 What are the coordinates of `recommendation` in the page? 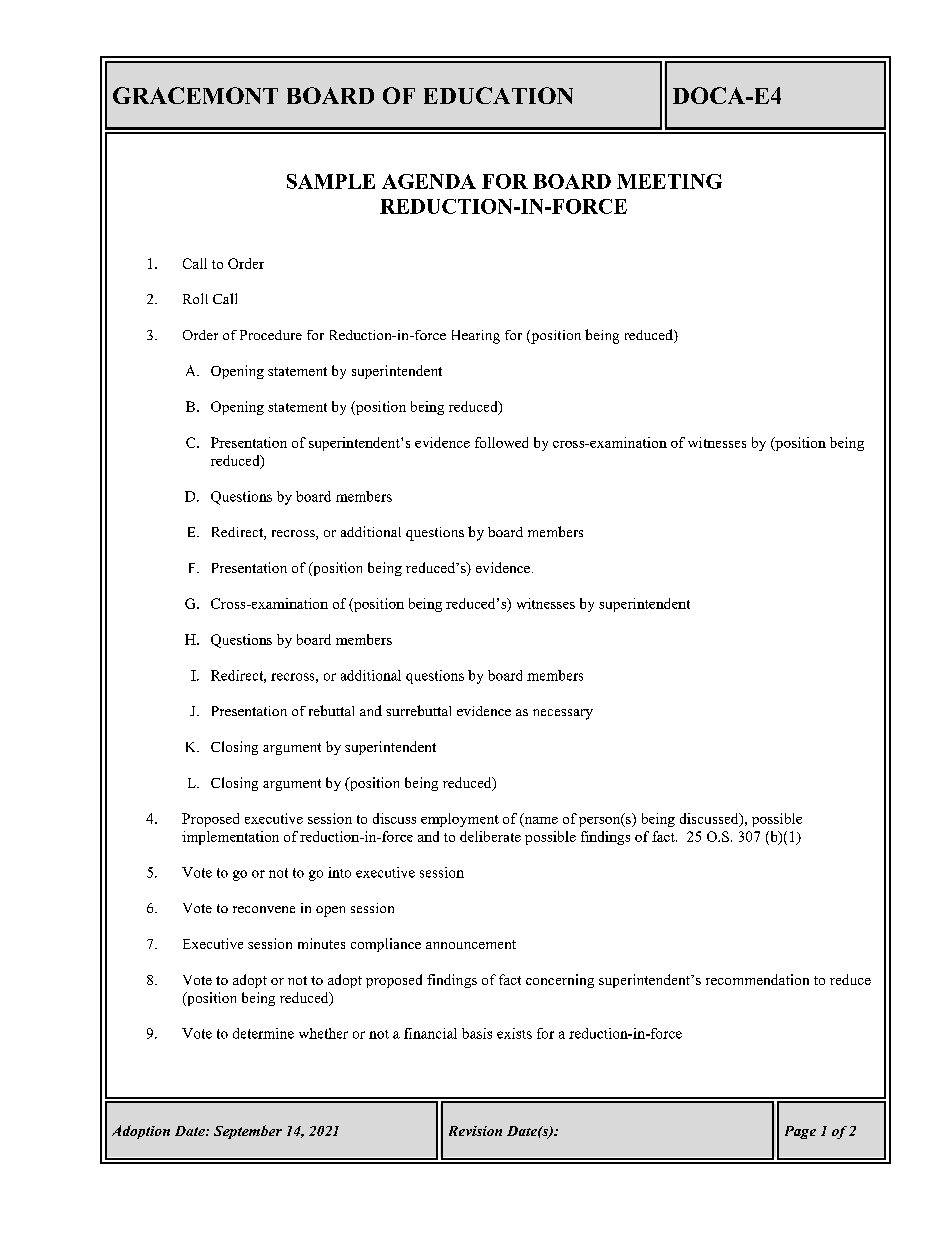 It's located at (757, 979).
